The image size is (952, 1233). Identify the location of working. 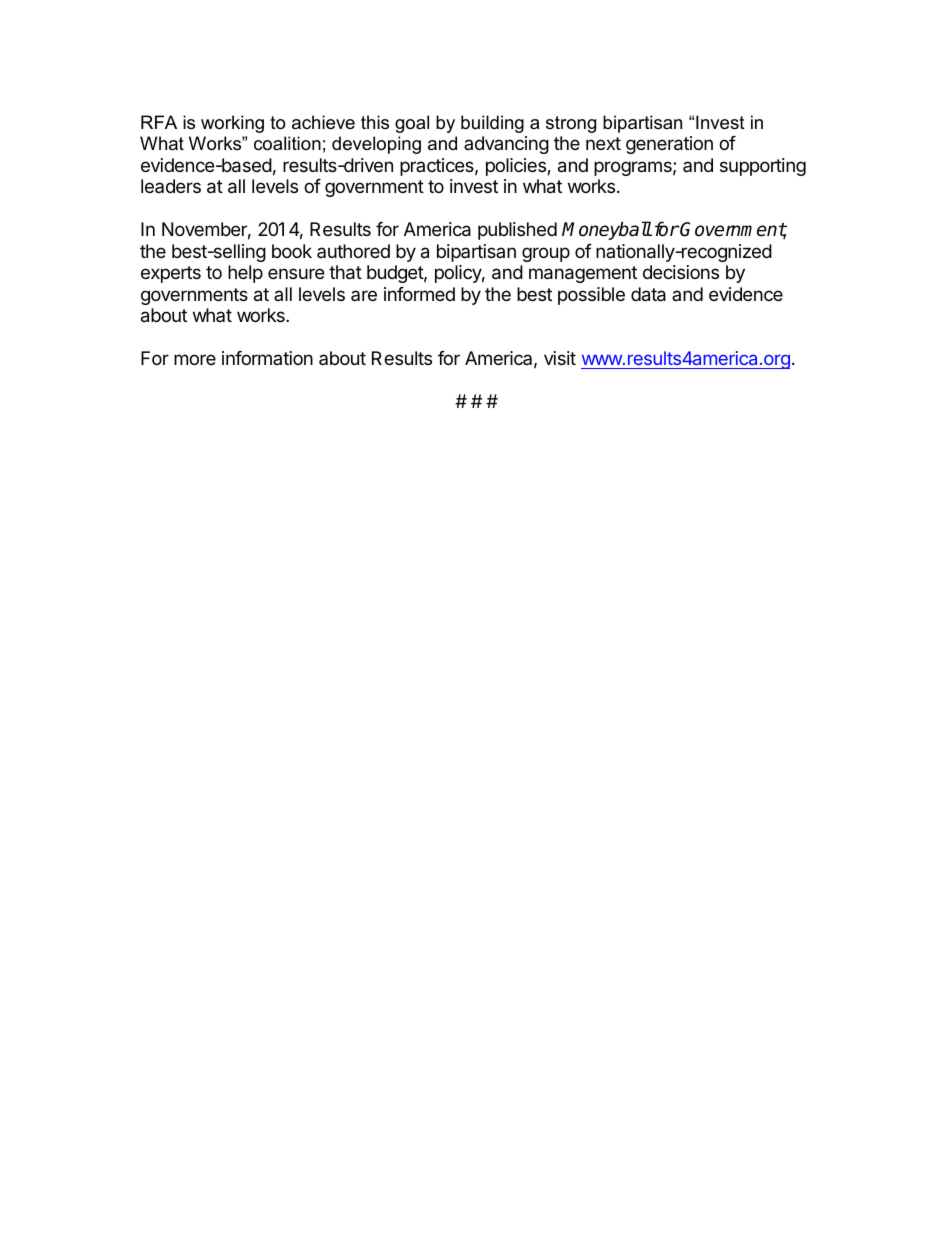
(232, 124).
